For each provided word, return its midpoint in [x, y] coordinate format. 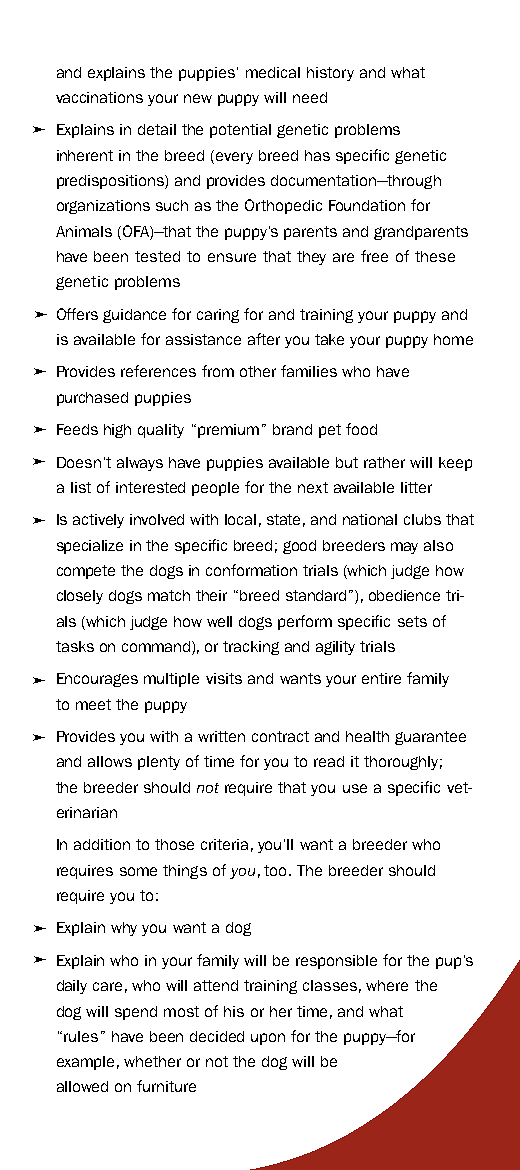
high [117, 431]
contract [280, 736]
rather [384, 462]
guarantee [430, 738]
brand [292, 429]
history [330, 74]
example [85, 1063]
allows [110, 761]
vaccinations [99, 97]
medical [273, 72]
